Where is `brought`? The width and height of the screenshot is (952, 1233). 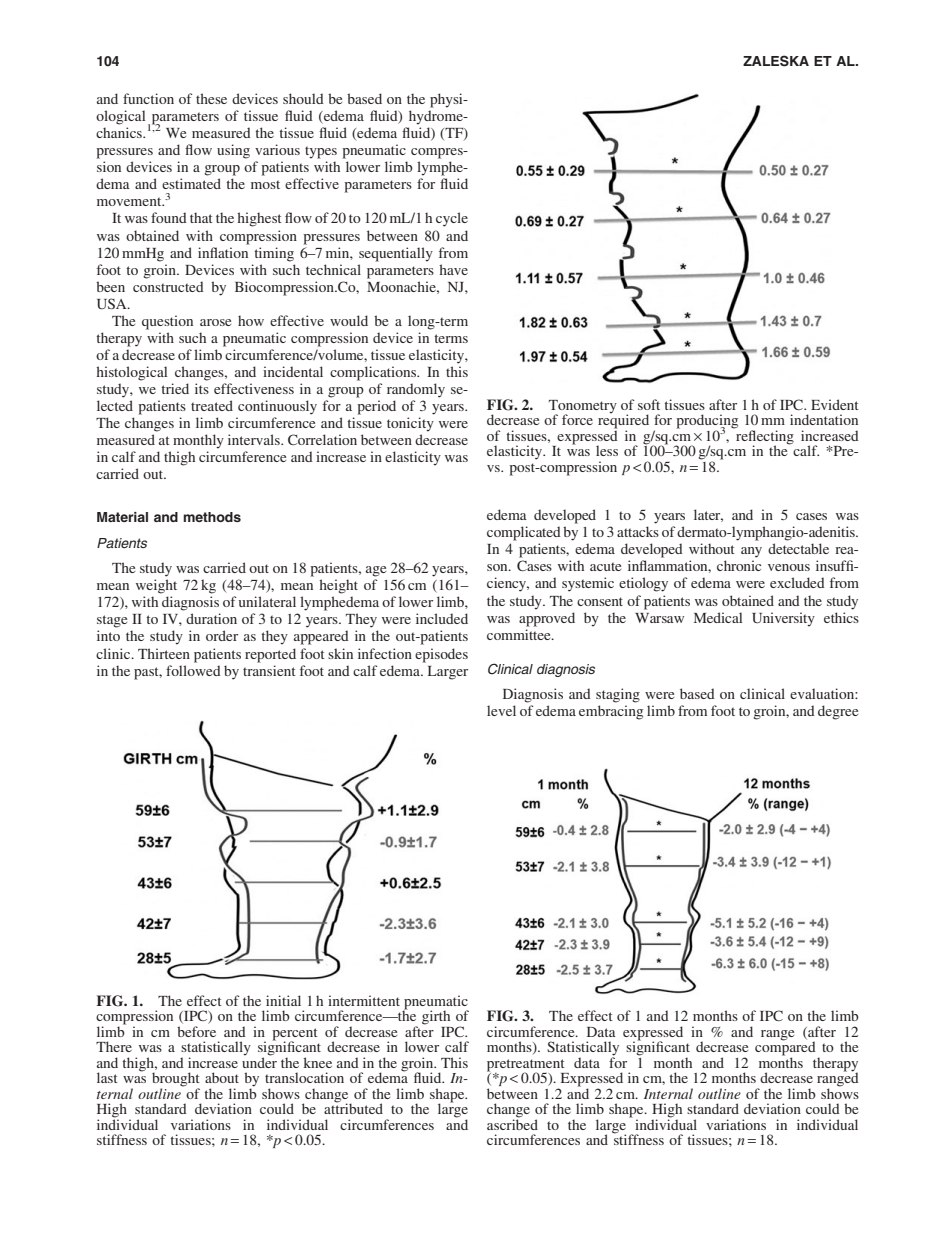 brought is located at coordinates (176, 1080).
